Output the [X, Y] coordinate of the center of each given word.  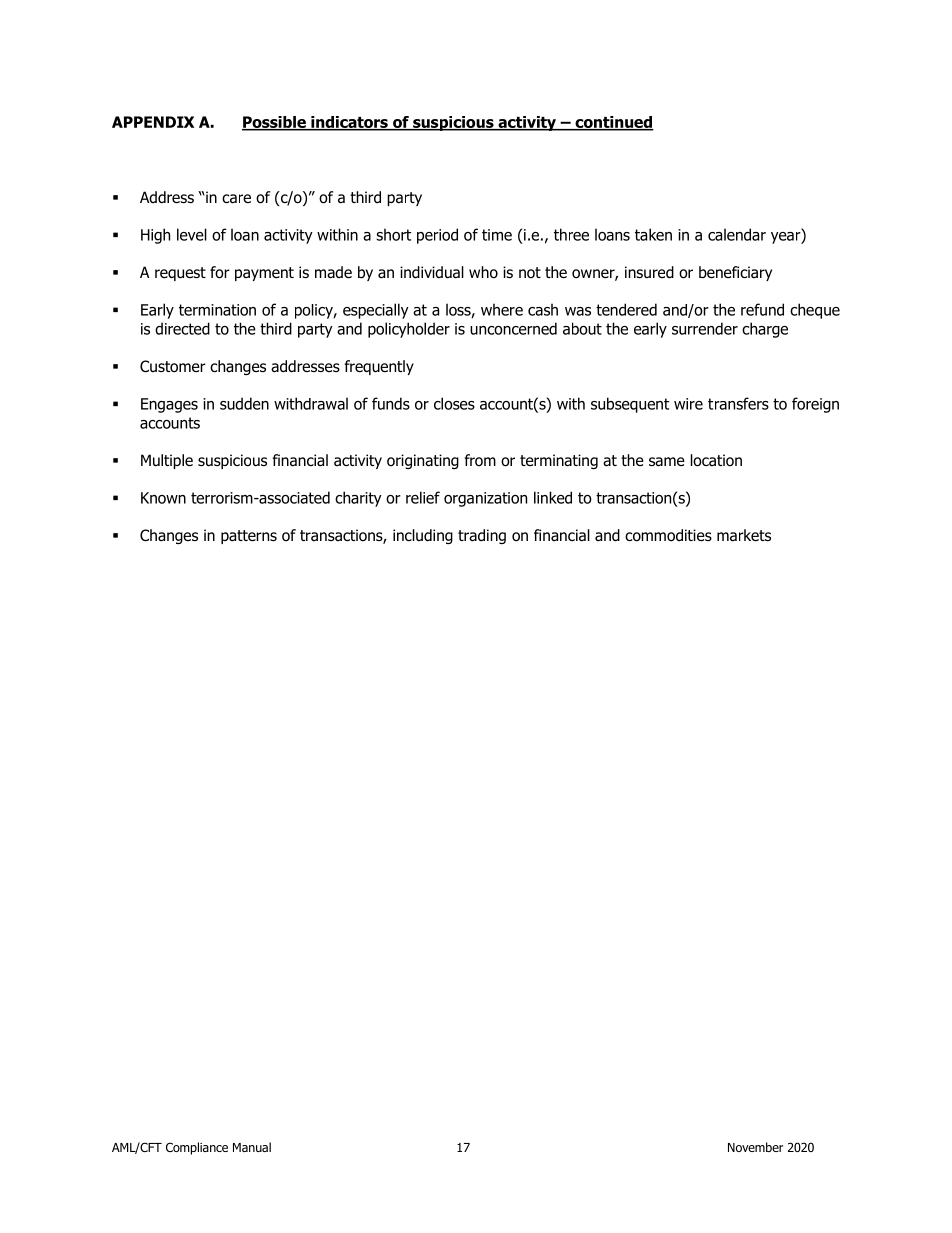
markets [744, 535]
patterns [249, 537]
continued [613, 123]
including [423, 536]
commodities [668, 535]
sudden [244, 403]
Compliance [197, 1148]
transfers [738, 403]
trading [482, 536]
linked [553, 497]
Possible [275, 123]
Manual [252, 1147]
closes [454, 403]
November [755, 1147]
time [497, 235]
